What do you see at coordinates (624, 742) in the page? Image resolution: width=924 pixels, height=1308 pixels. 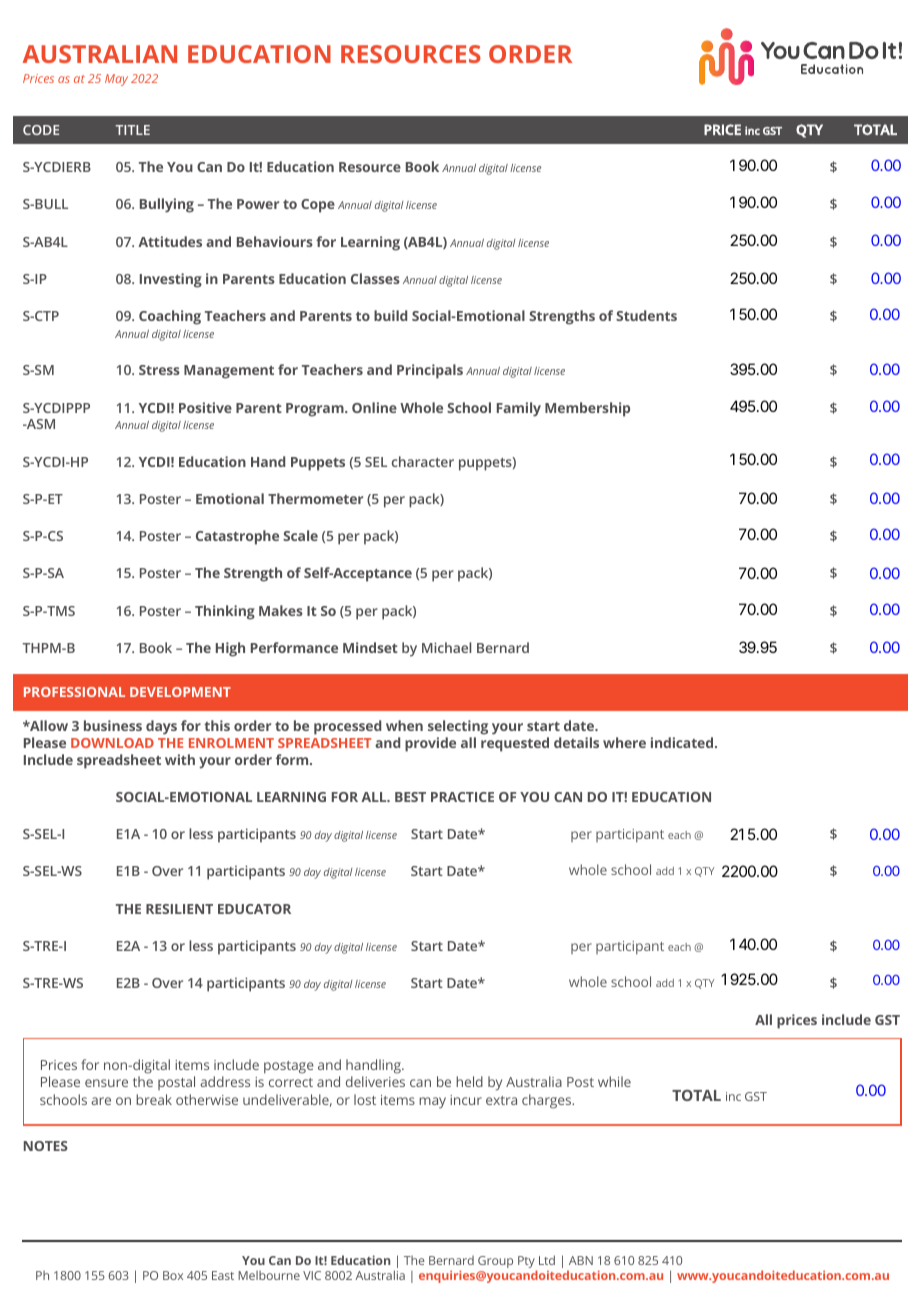 I see `where` at bounding box center [624, 742].
